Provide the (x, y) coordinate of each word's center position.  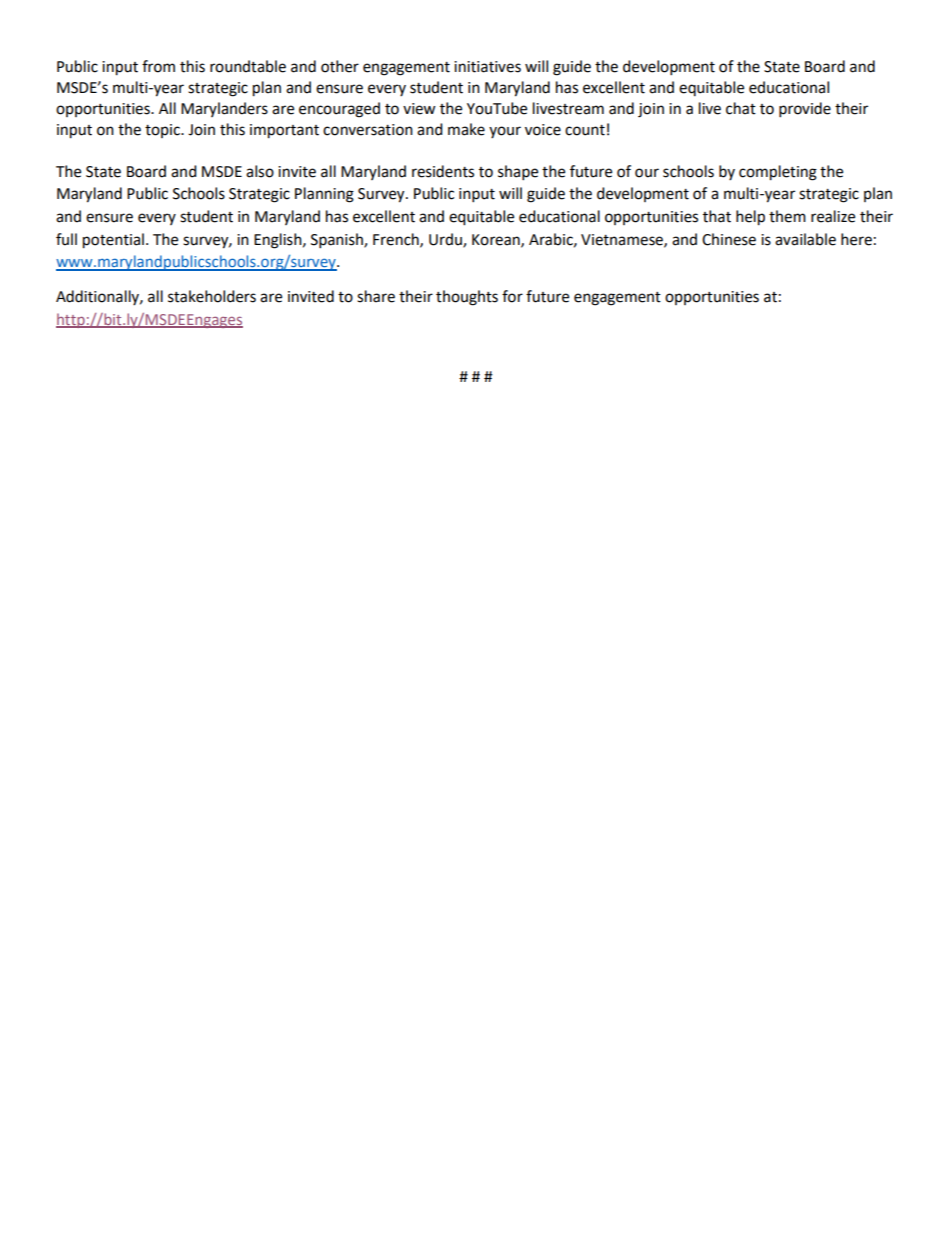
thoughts (467, 298)
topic (163, 131)
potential (113, 241)
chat (741, 108)
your (505, 132)
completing (778, 173)
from (158, 66)
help (750, 218)
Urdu (446, 240)
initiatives (487, 67)
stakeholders (212, 296)
